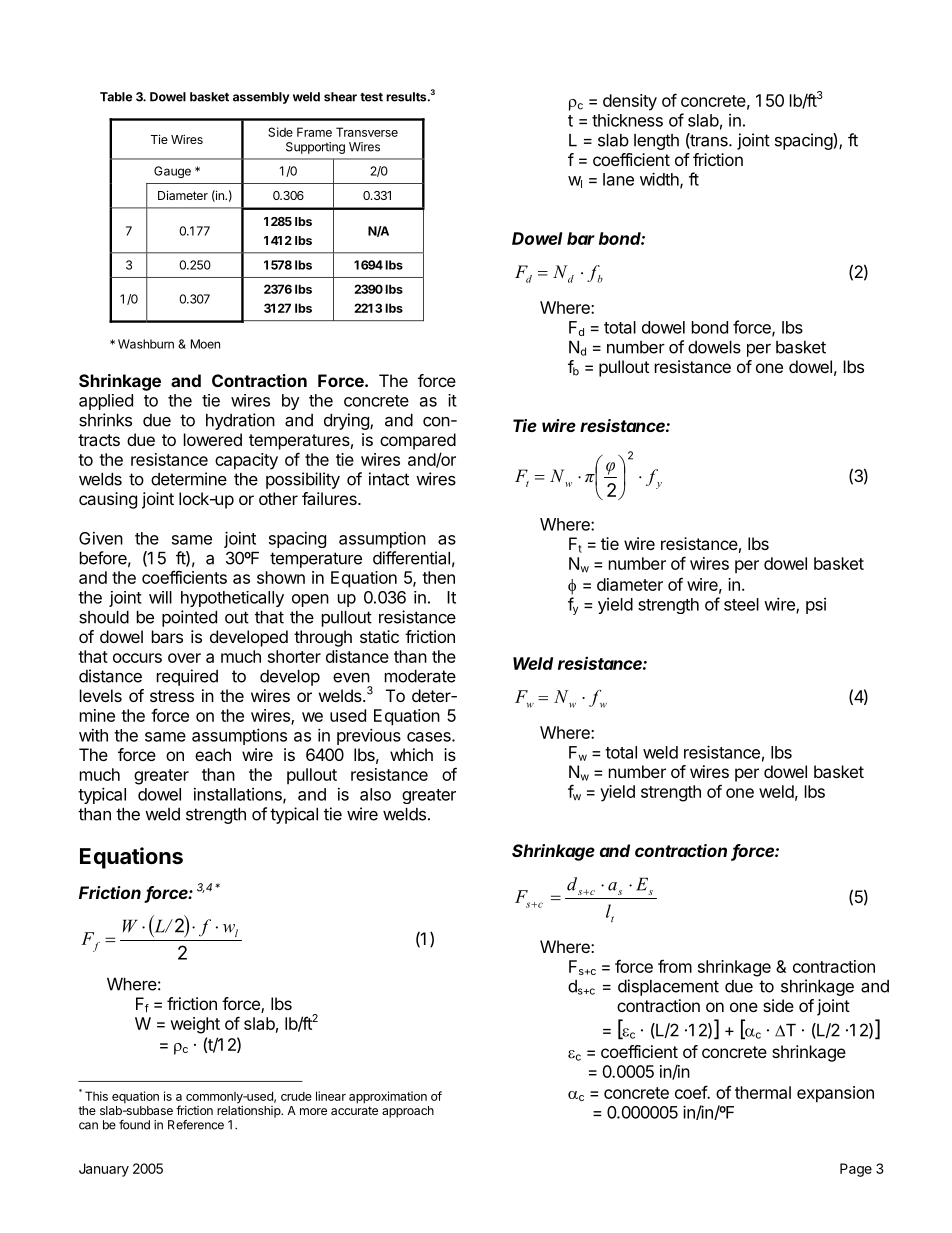 This image has height=1233, width=952. Describe the element at coordinates (213, 754) in the image. I see `each` at that location.
